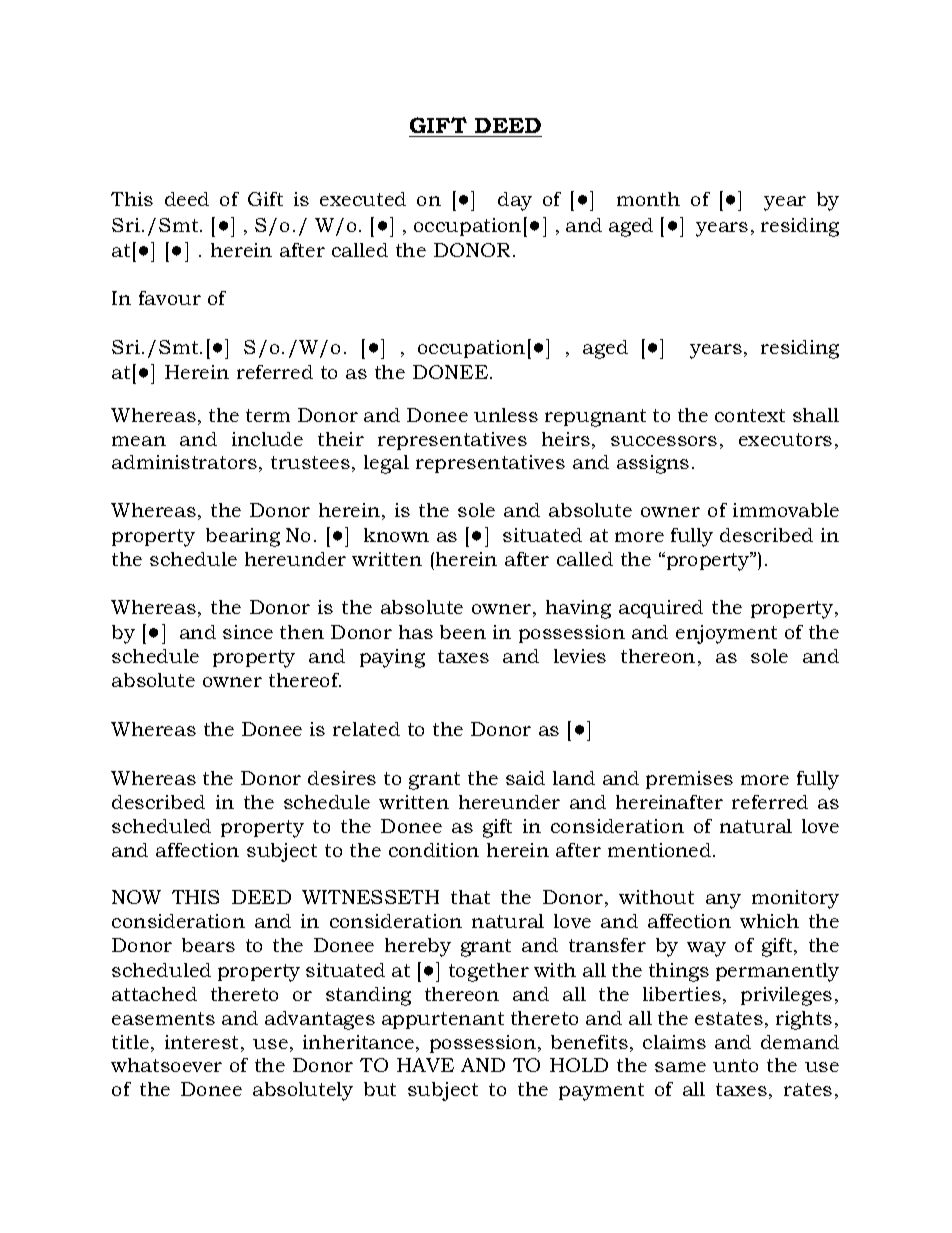  What do you see at coordinates (515, 201) in the screenshot?
I see `day` at bounding box center [515, 201].
